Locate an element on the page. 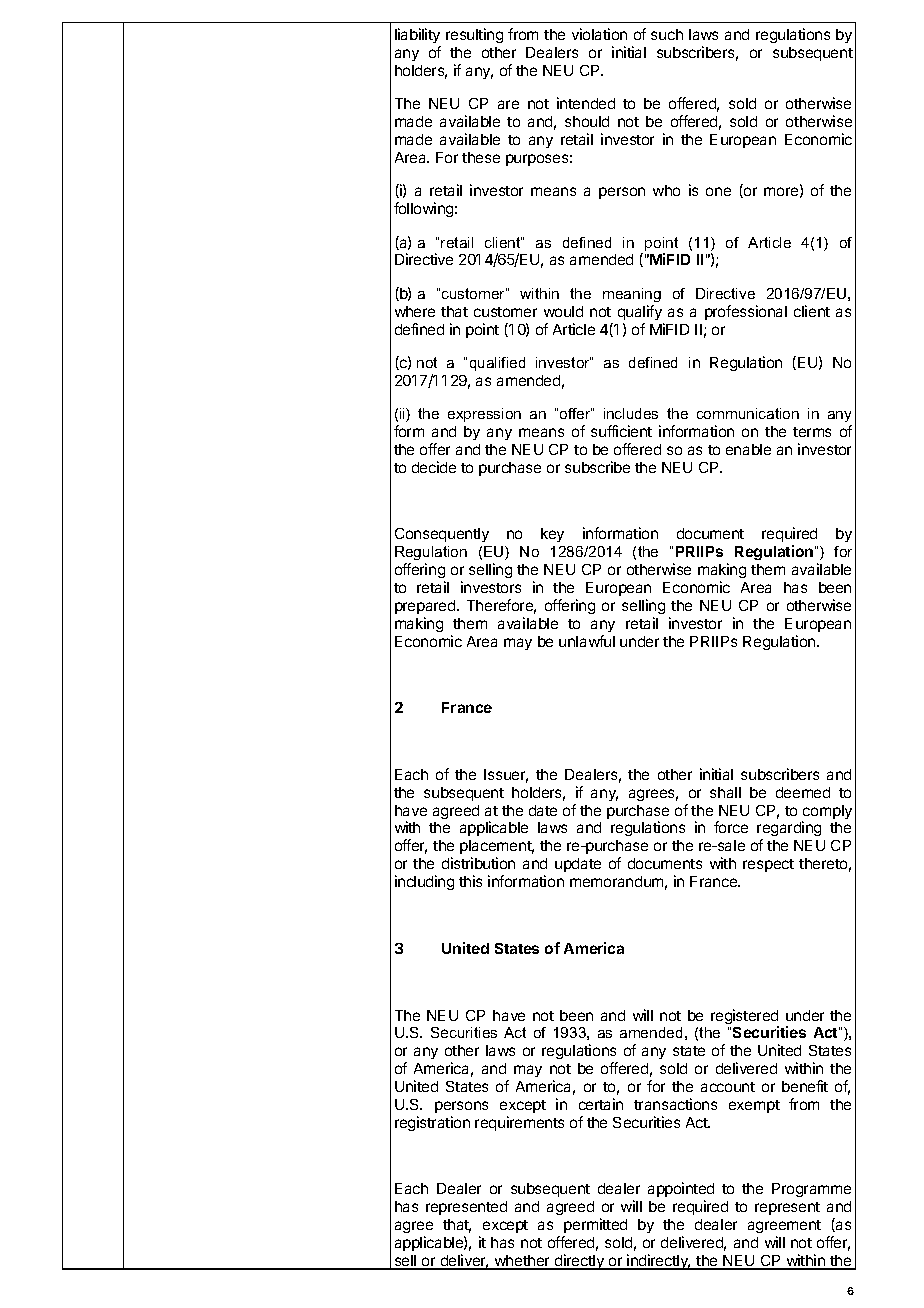 The image size is (924, 1308). decide is located at coordinates (434, 467).
